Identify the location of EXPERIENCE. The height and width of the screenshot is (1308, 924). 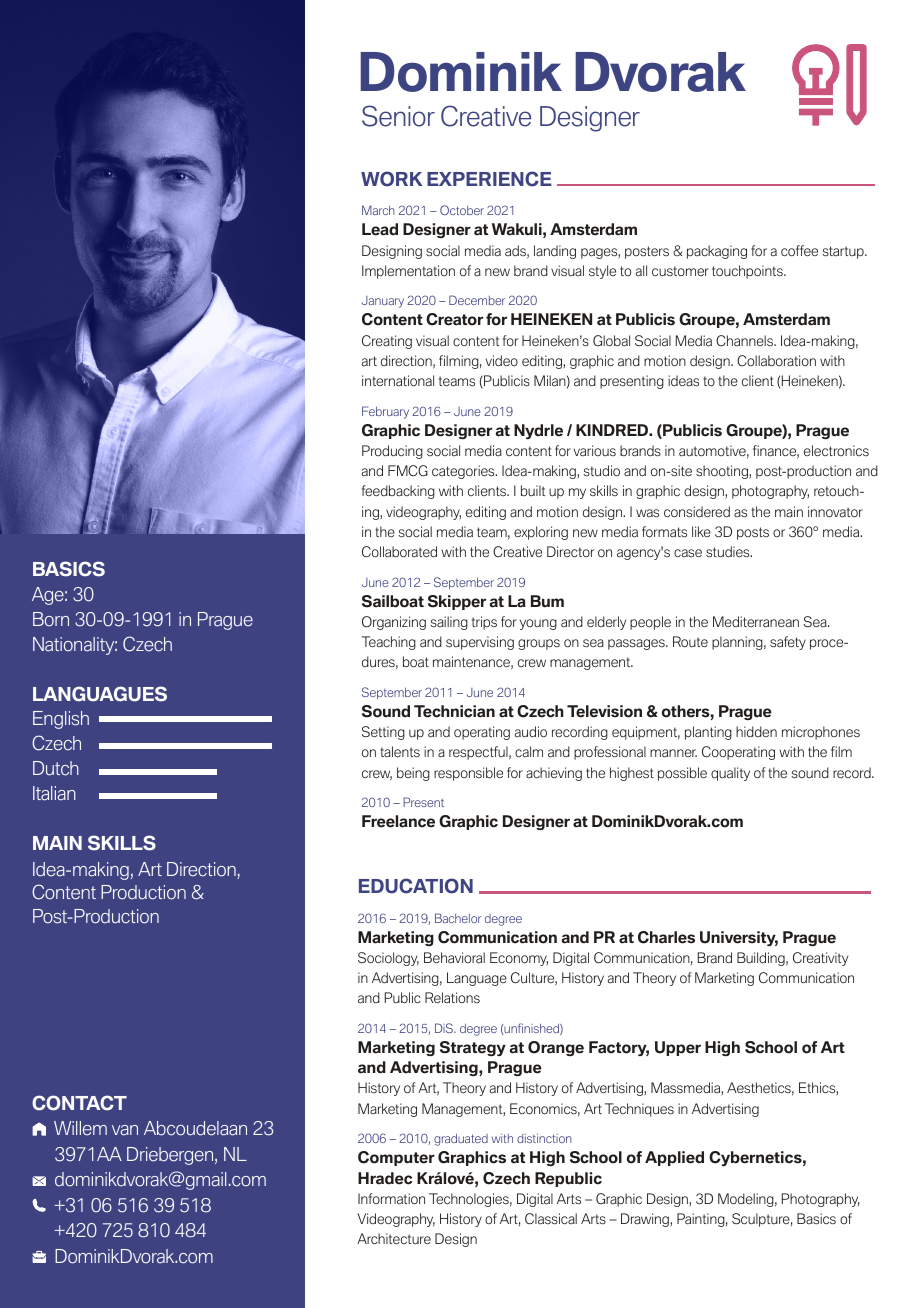
(489, 179).
